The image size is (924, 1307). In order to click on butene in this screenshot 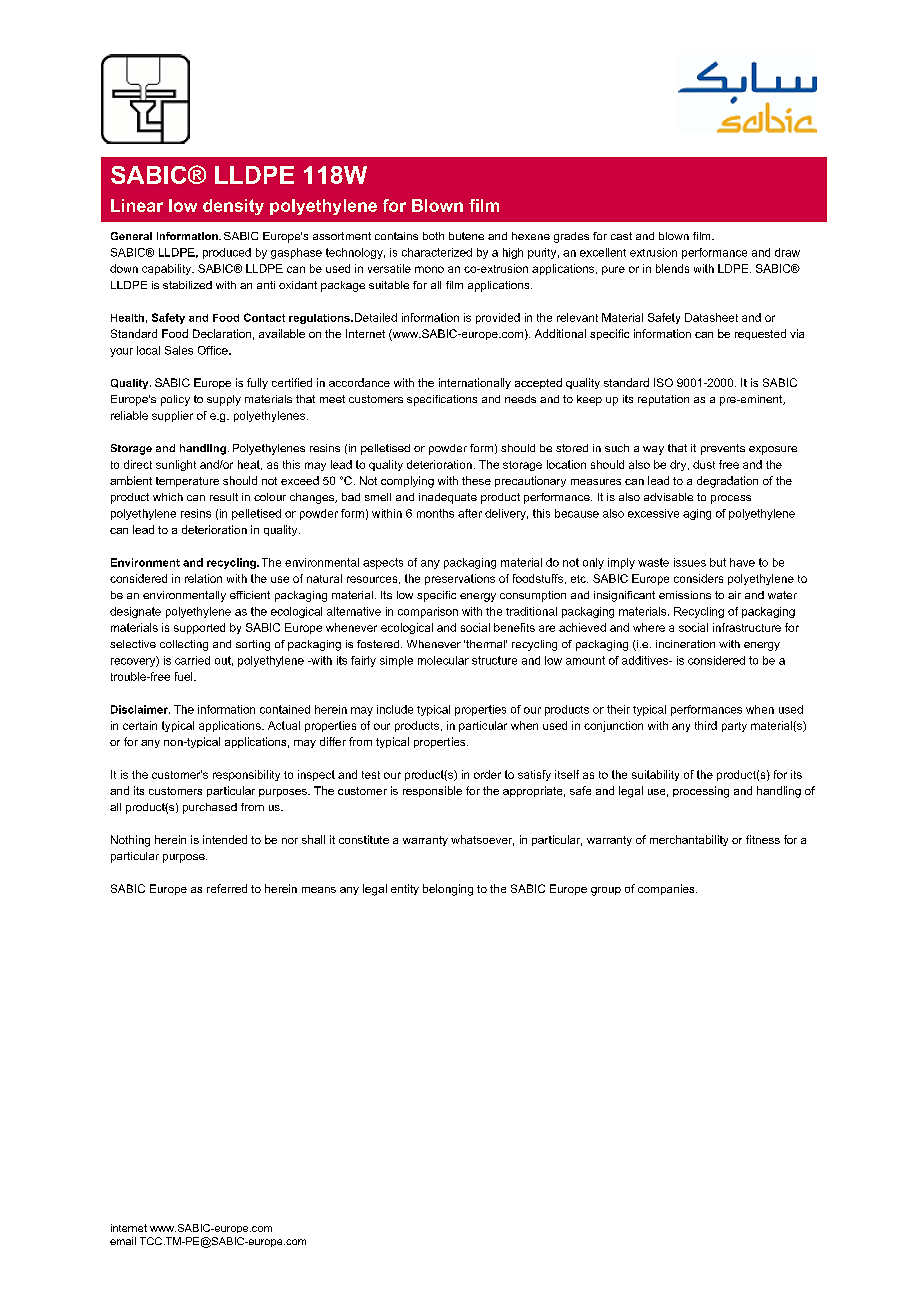, I will do `click(466, 236)`.
